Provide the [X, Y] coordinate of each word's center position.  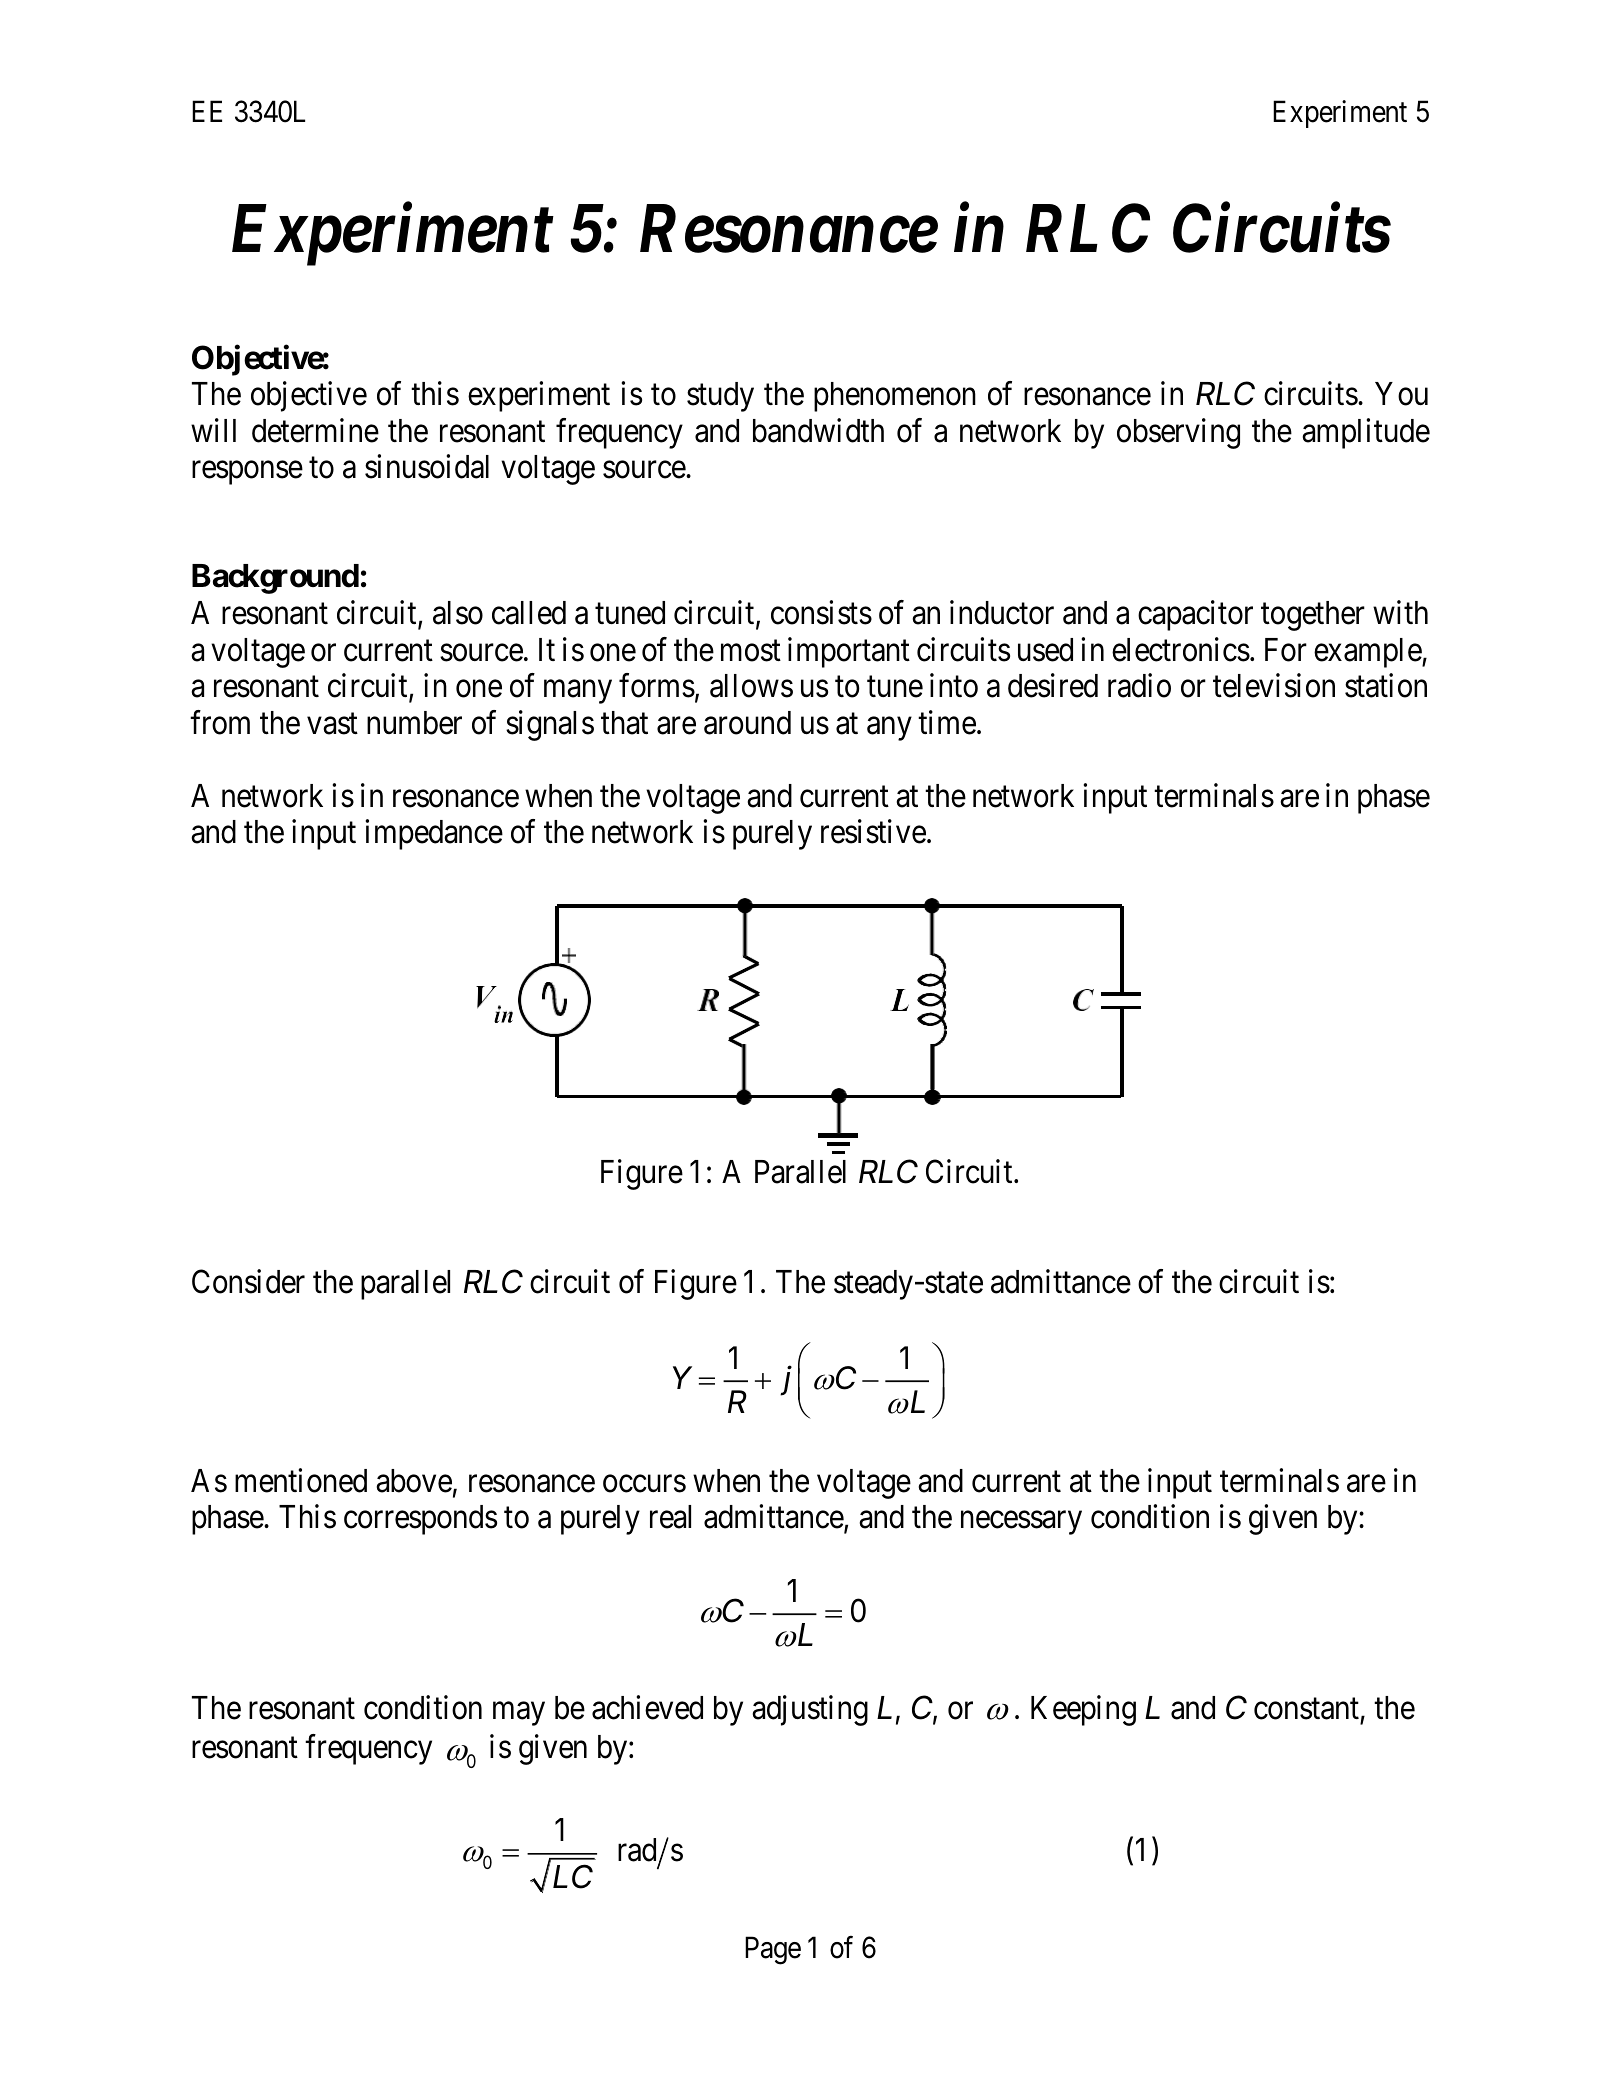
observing [1178, 433]
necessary [1021, 1523]
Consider [248, 1281]
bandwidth [818, 430]
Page [773, 1951]
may [519, 1714]
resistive [873, 831]
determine [315, 430]
